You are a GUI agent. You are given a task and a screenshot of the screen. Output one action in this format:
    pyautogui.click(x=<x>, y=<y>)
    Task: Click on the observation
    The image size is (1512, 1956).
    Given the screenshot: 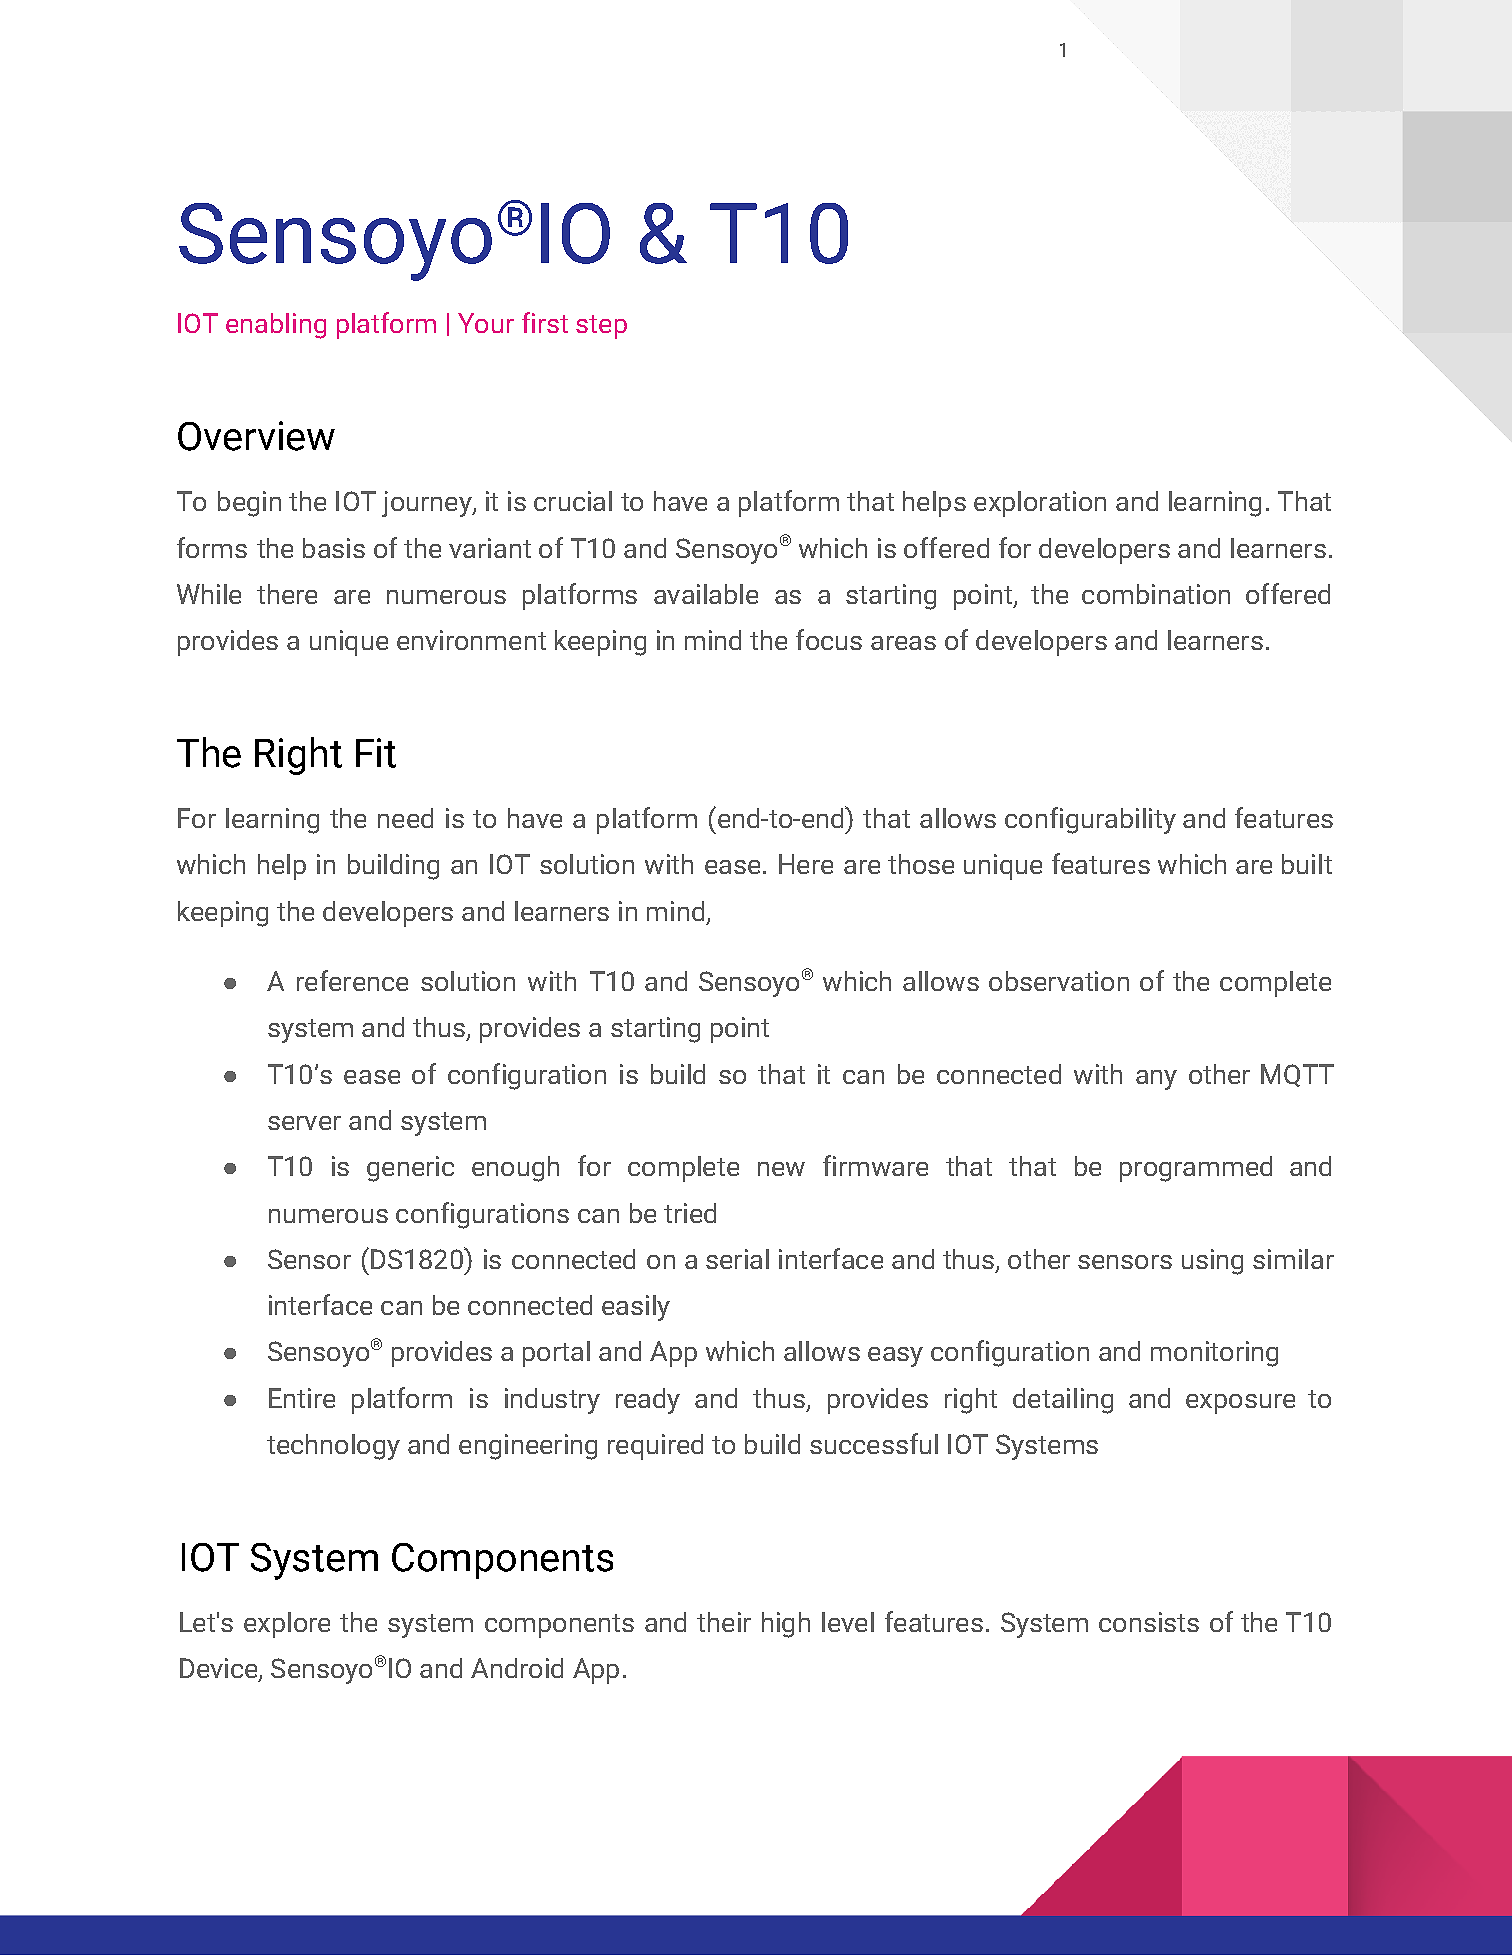 What is the action you would take?
    pyautogui.click(x=1059, y=981)
